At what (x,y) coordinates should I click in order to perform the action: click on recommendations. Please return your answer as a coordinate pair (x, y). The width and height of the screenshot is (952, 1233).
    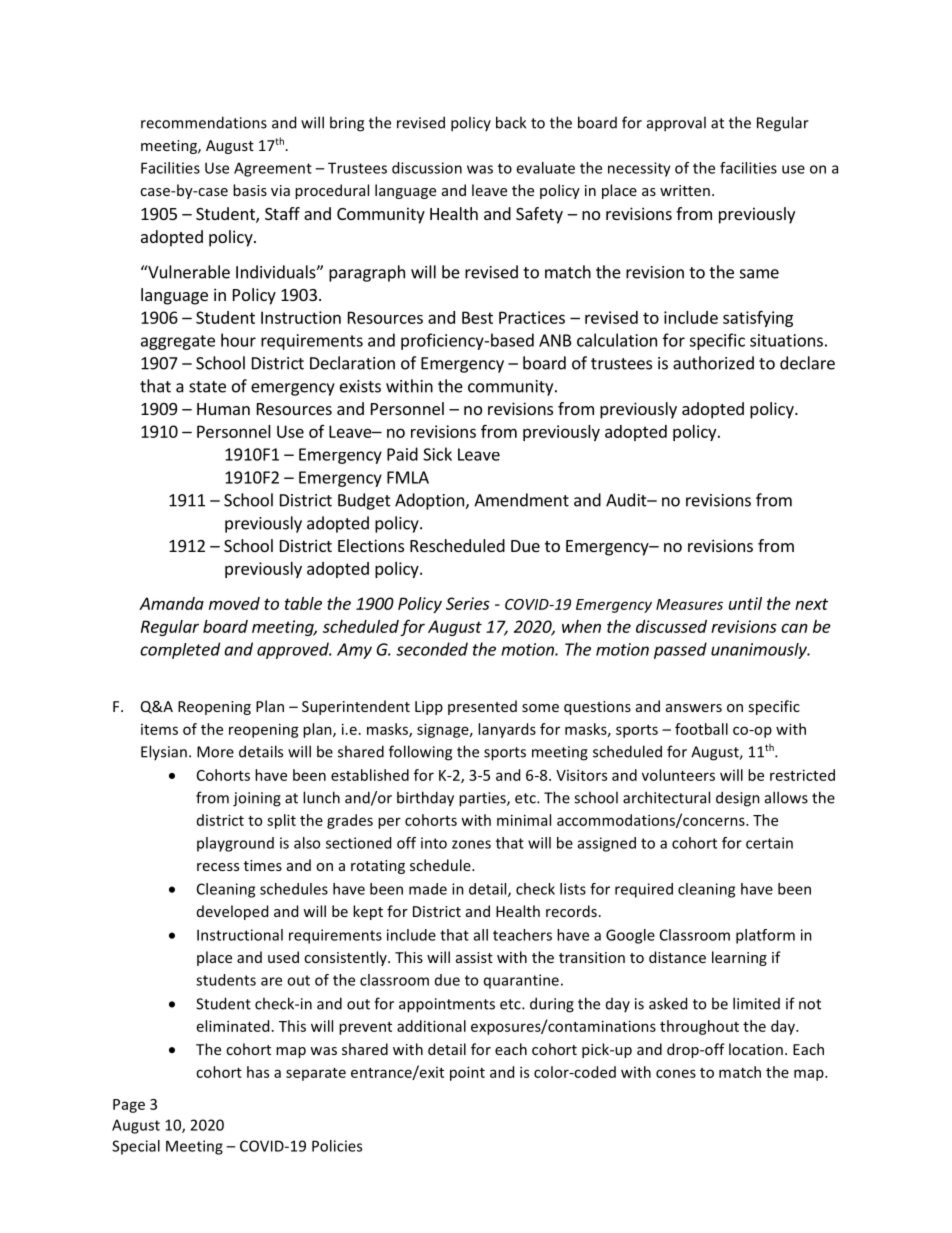
    Looking at the image, I should click on (204, 122).
